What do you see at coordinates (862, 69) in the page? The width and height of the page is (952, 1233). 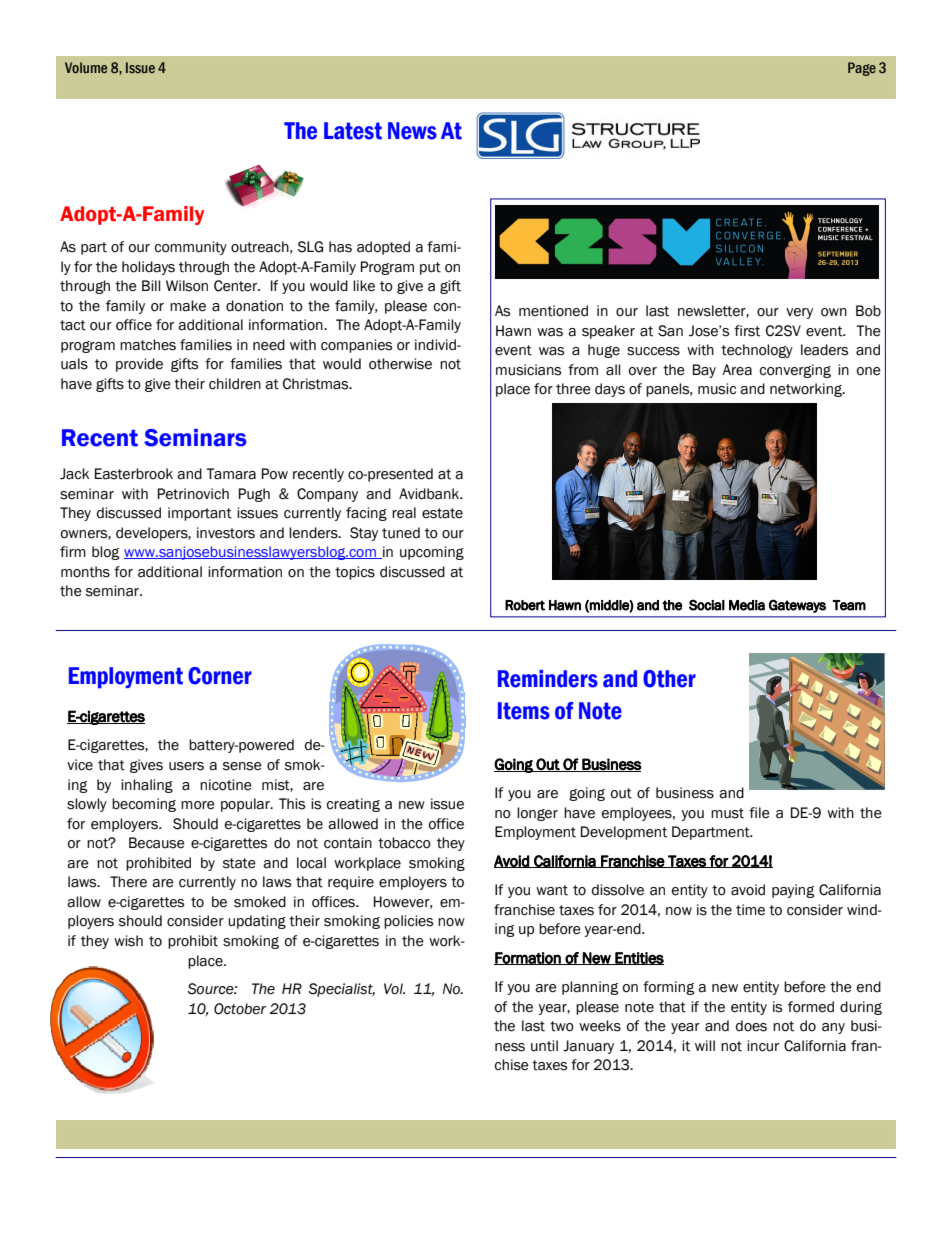 I see `Page` at bounding box center [862, 69].
